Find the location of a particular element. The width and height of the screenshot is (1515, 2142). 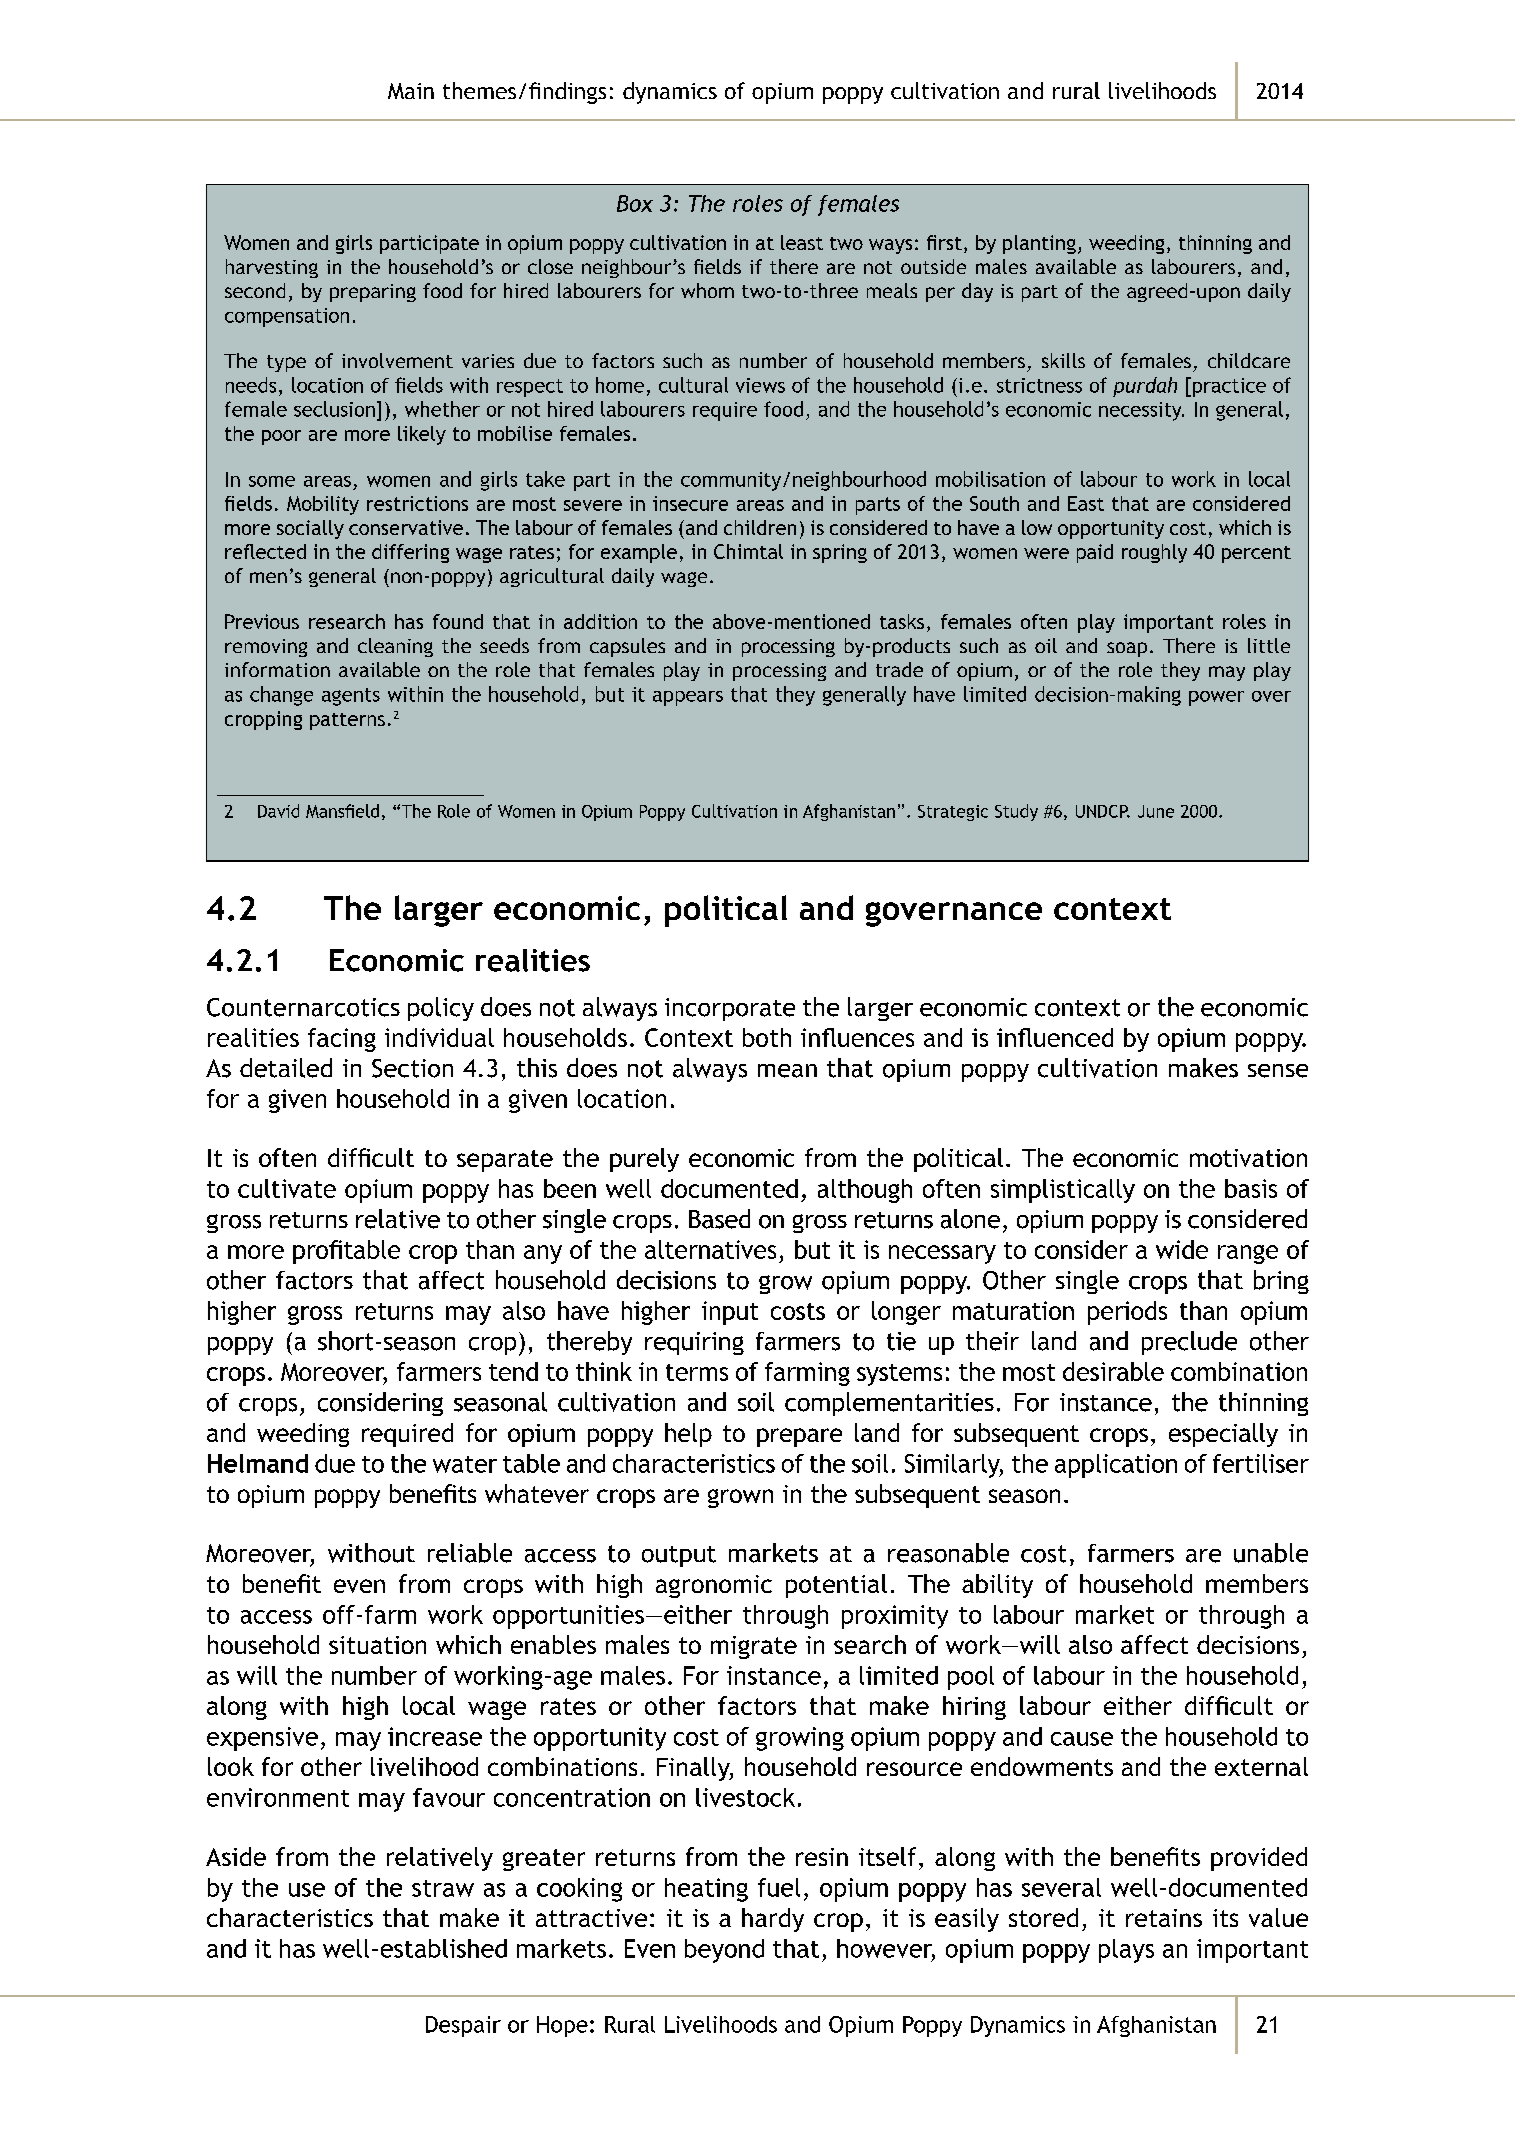

planting is located at coordinates (1039, 244).
